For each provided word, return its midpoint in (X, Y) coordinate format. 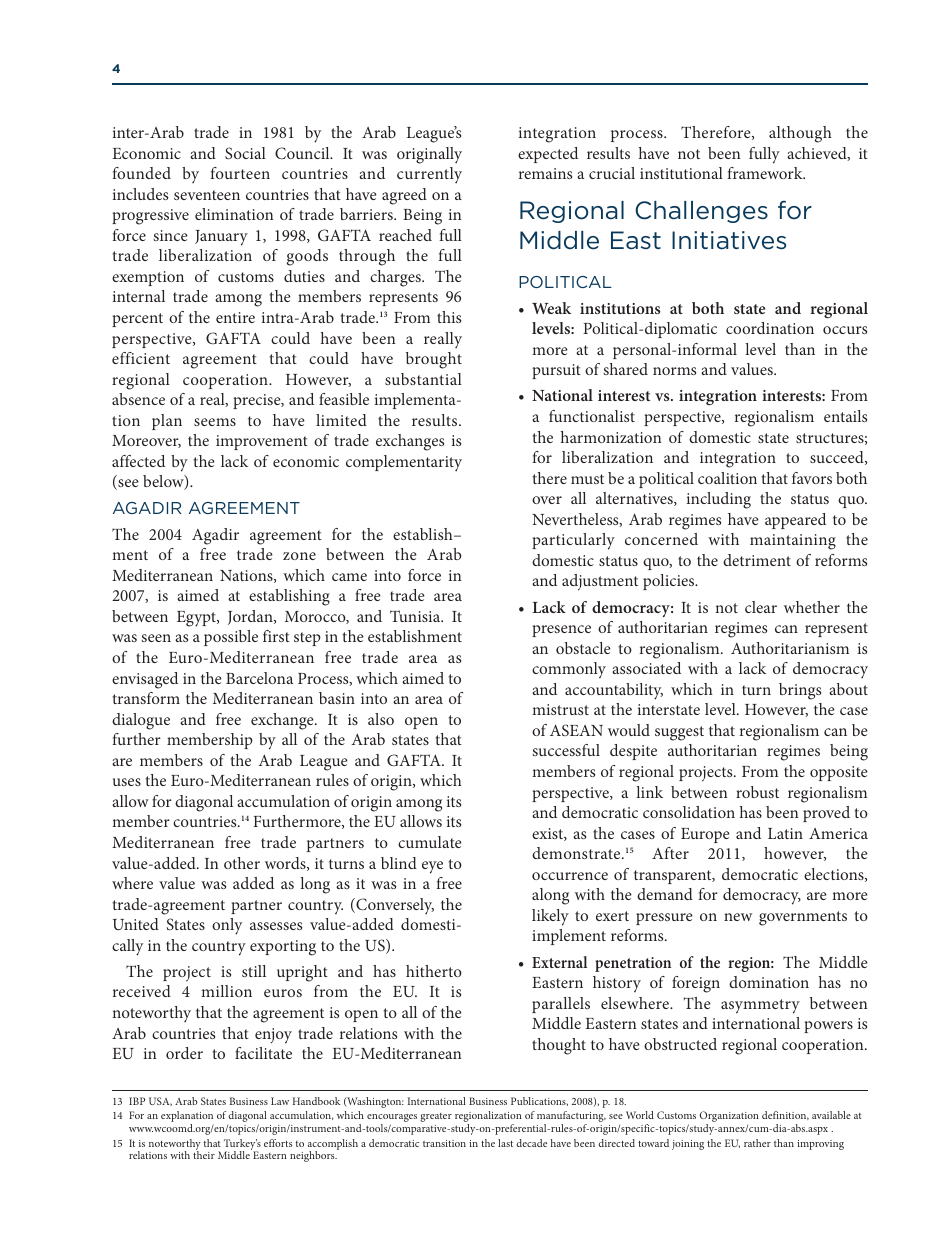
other (242, 863)
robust (757, 792)
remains (545, 173)
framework (766, 173)
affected (138, 461)
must (587, 479)
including (719, 500)
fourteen (240, 173)
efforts (278, 1143)
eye (432, 867)
